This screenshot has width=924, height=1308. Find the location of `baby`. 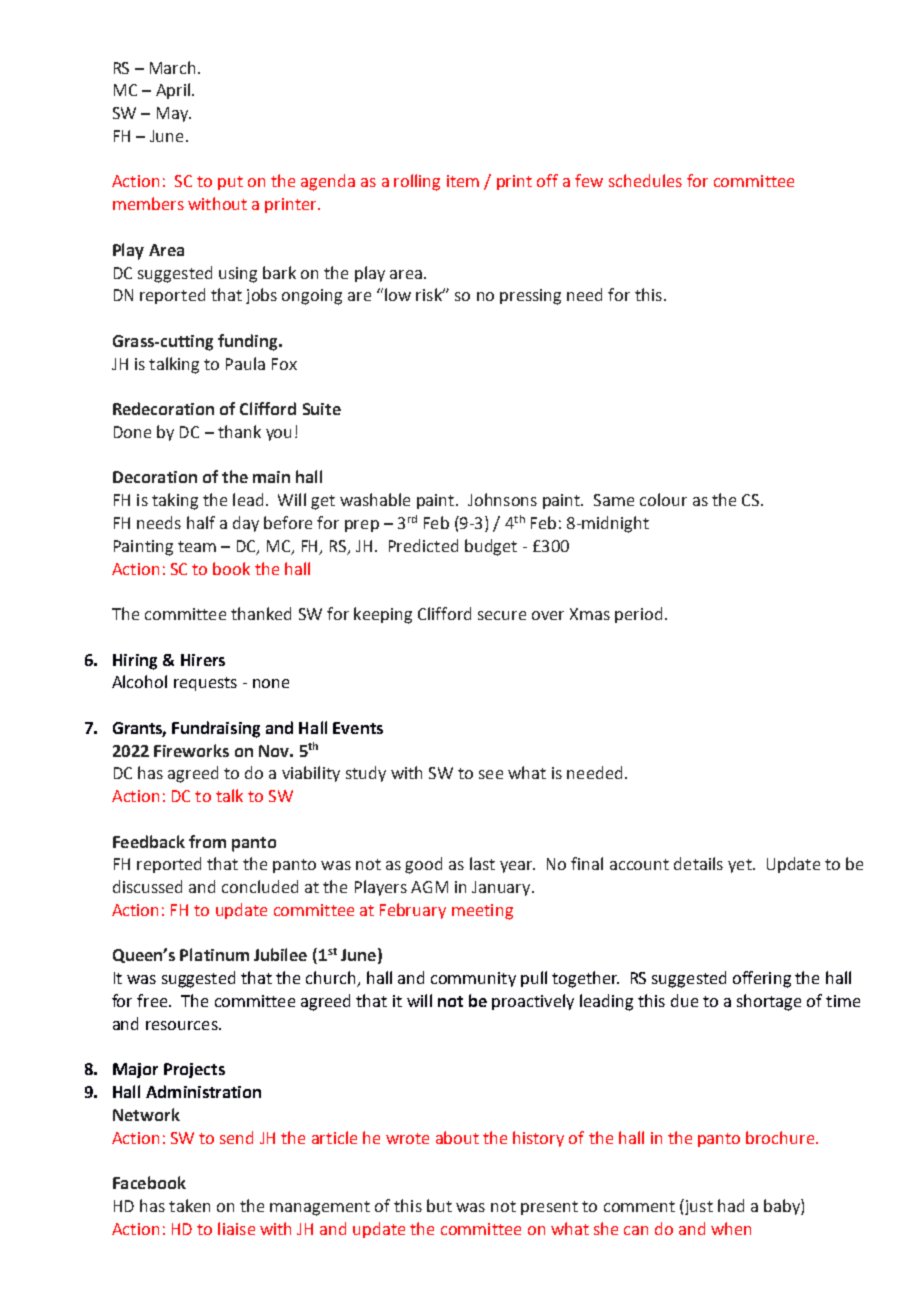

baby is located at coordinates (783, 1207).
